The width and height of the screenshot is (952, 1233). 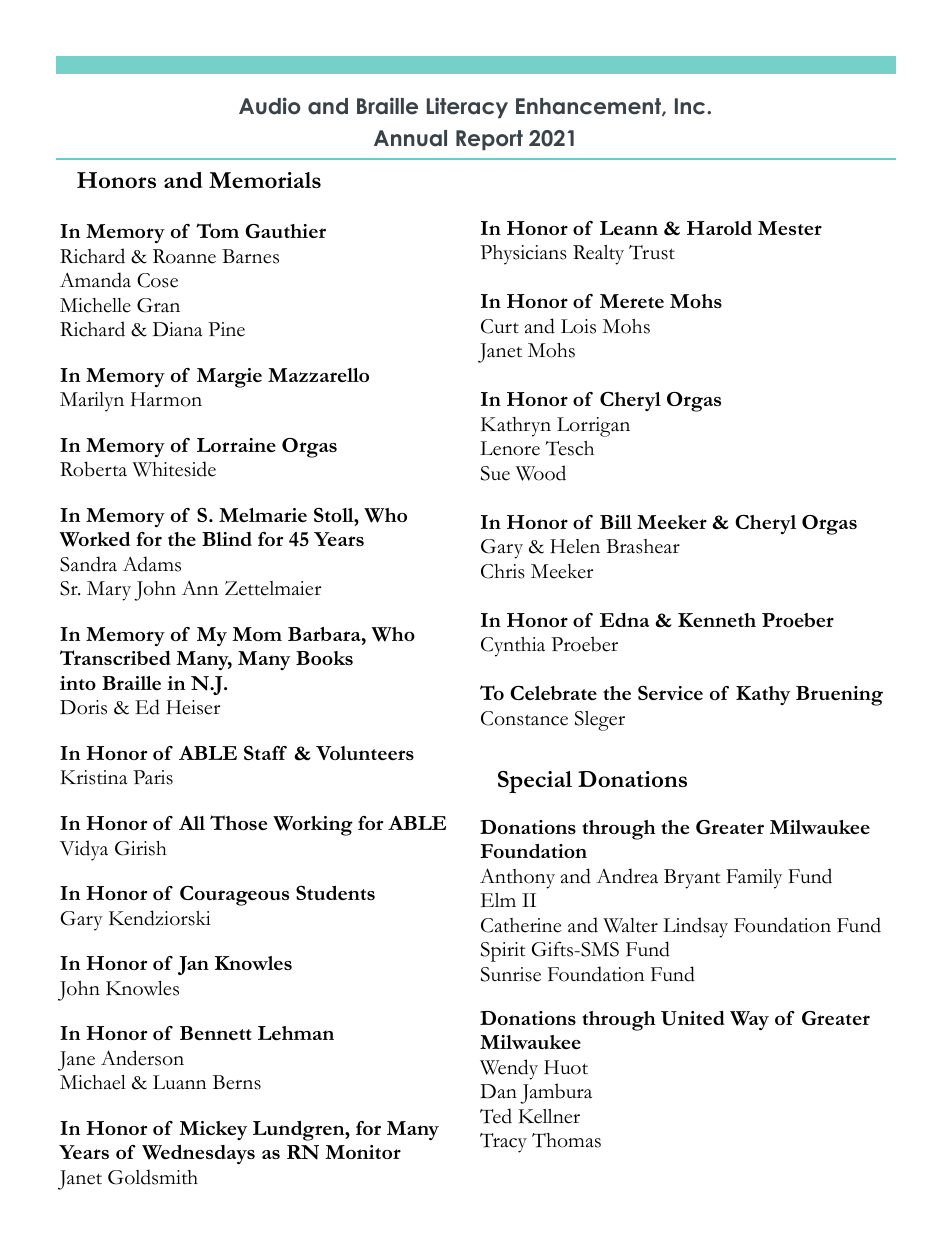 I want to click on Annual, so click(x=410, y=138).
